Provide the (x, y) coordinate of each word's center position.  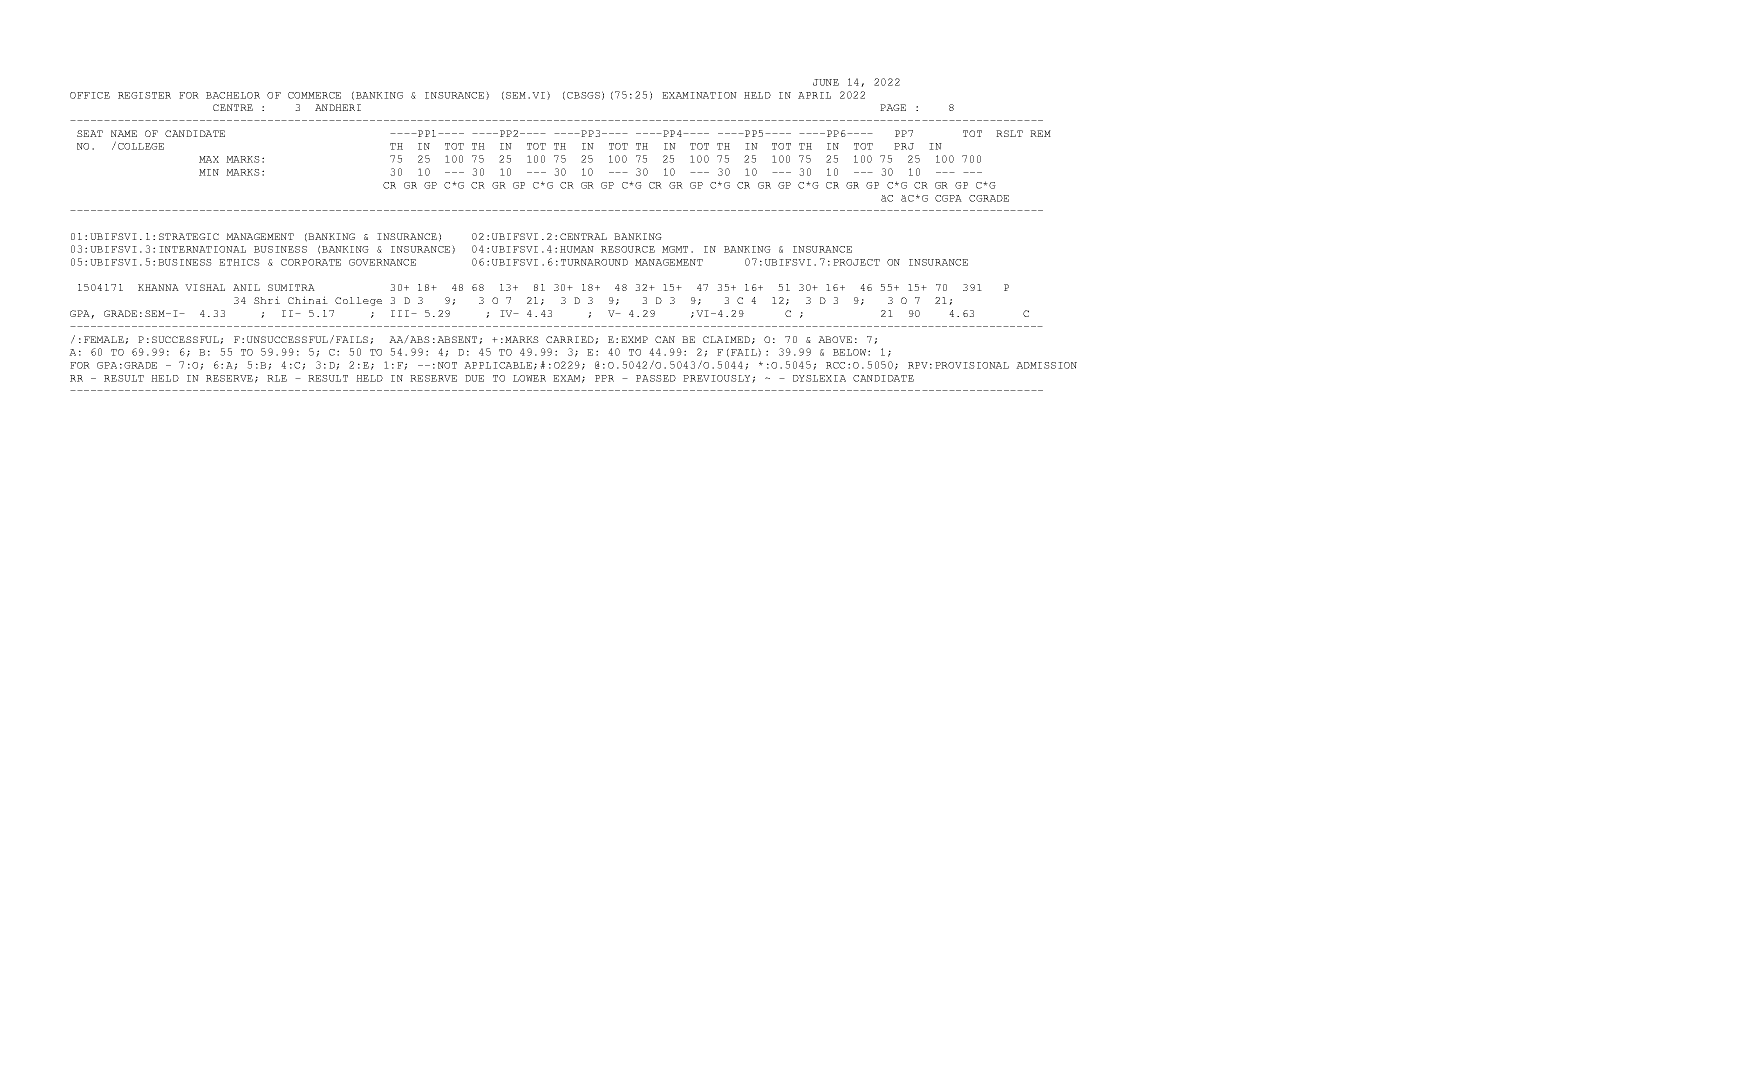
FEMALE (105, 340)
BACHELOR (233, 95)
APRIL (814, 95)
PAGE (893, 107)
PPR (604, 378)
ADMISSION (1046, 365)
